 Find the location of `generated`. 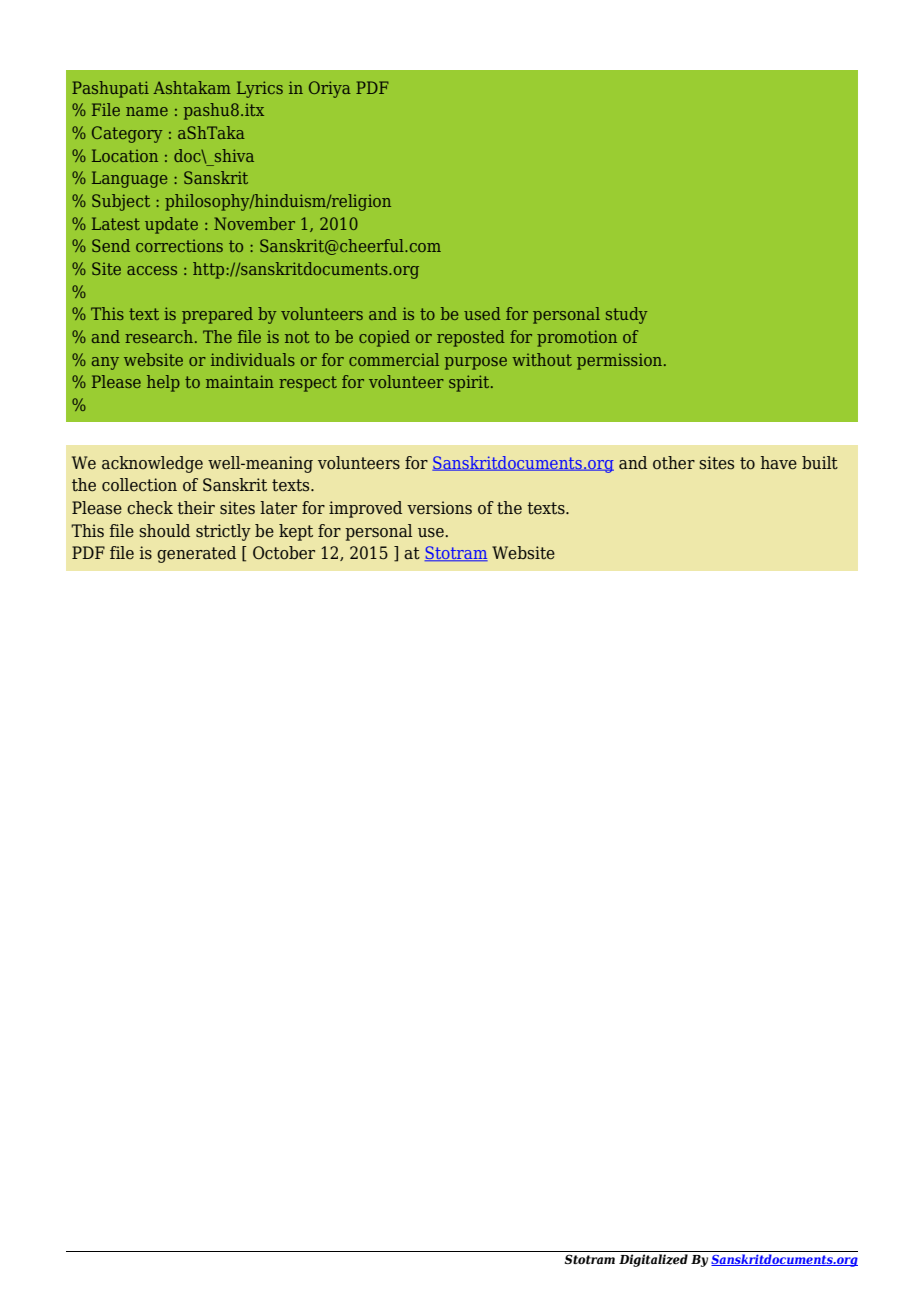

generated is located at coordinates (196, 554).
